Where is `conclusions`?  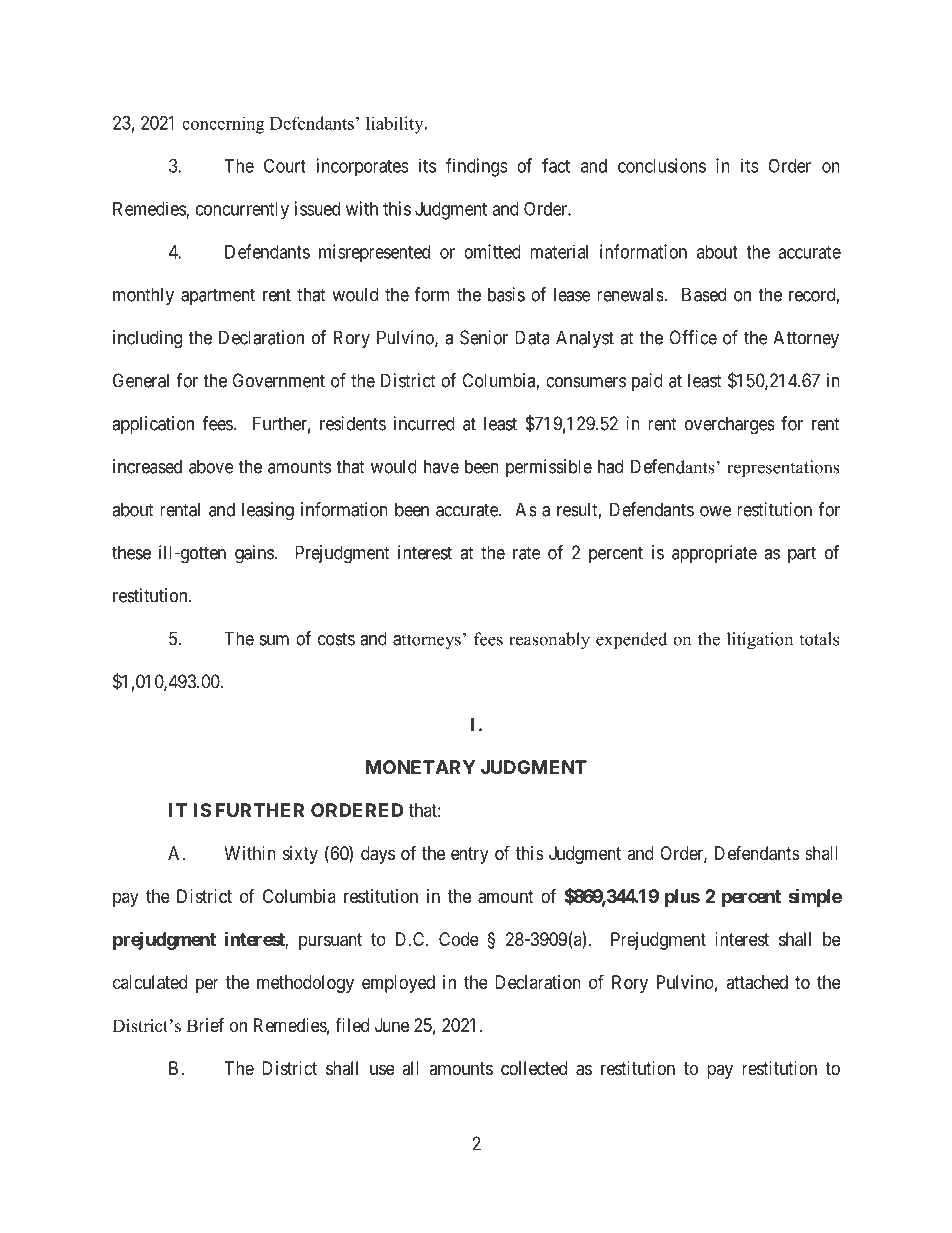 conclusions is located at coordinates (662, 165).
